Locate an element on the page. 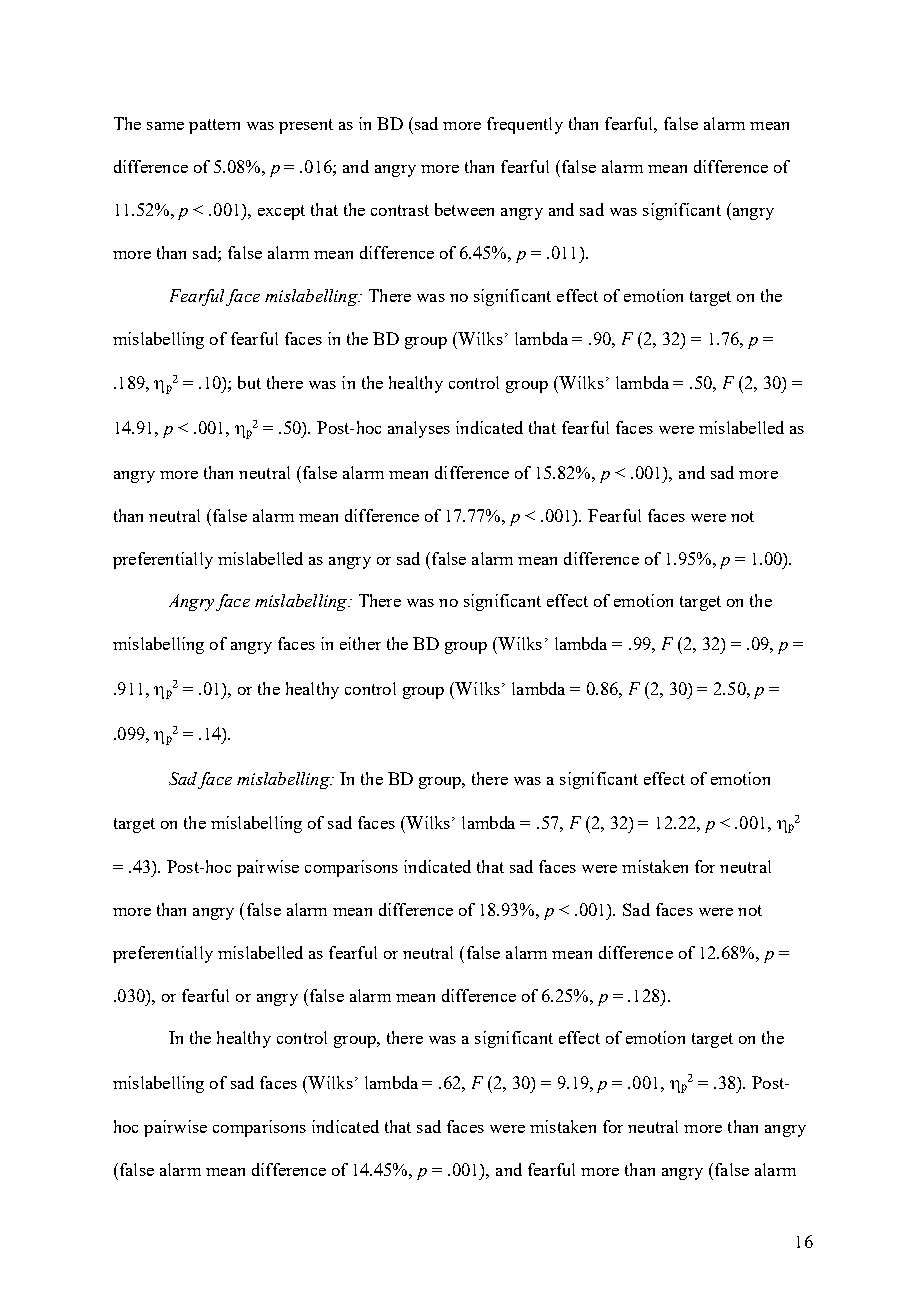  except is located at coordinates (281, 212).
